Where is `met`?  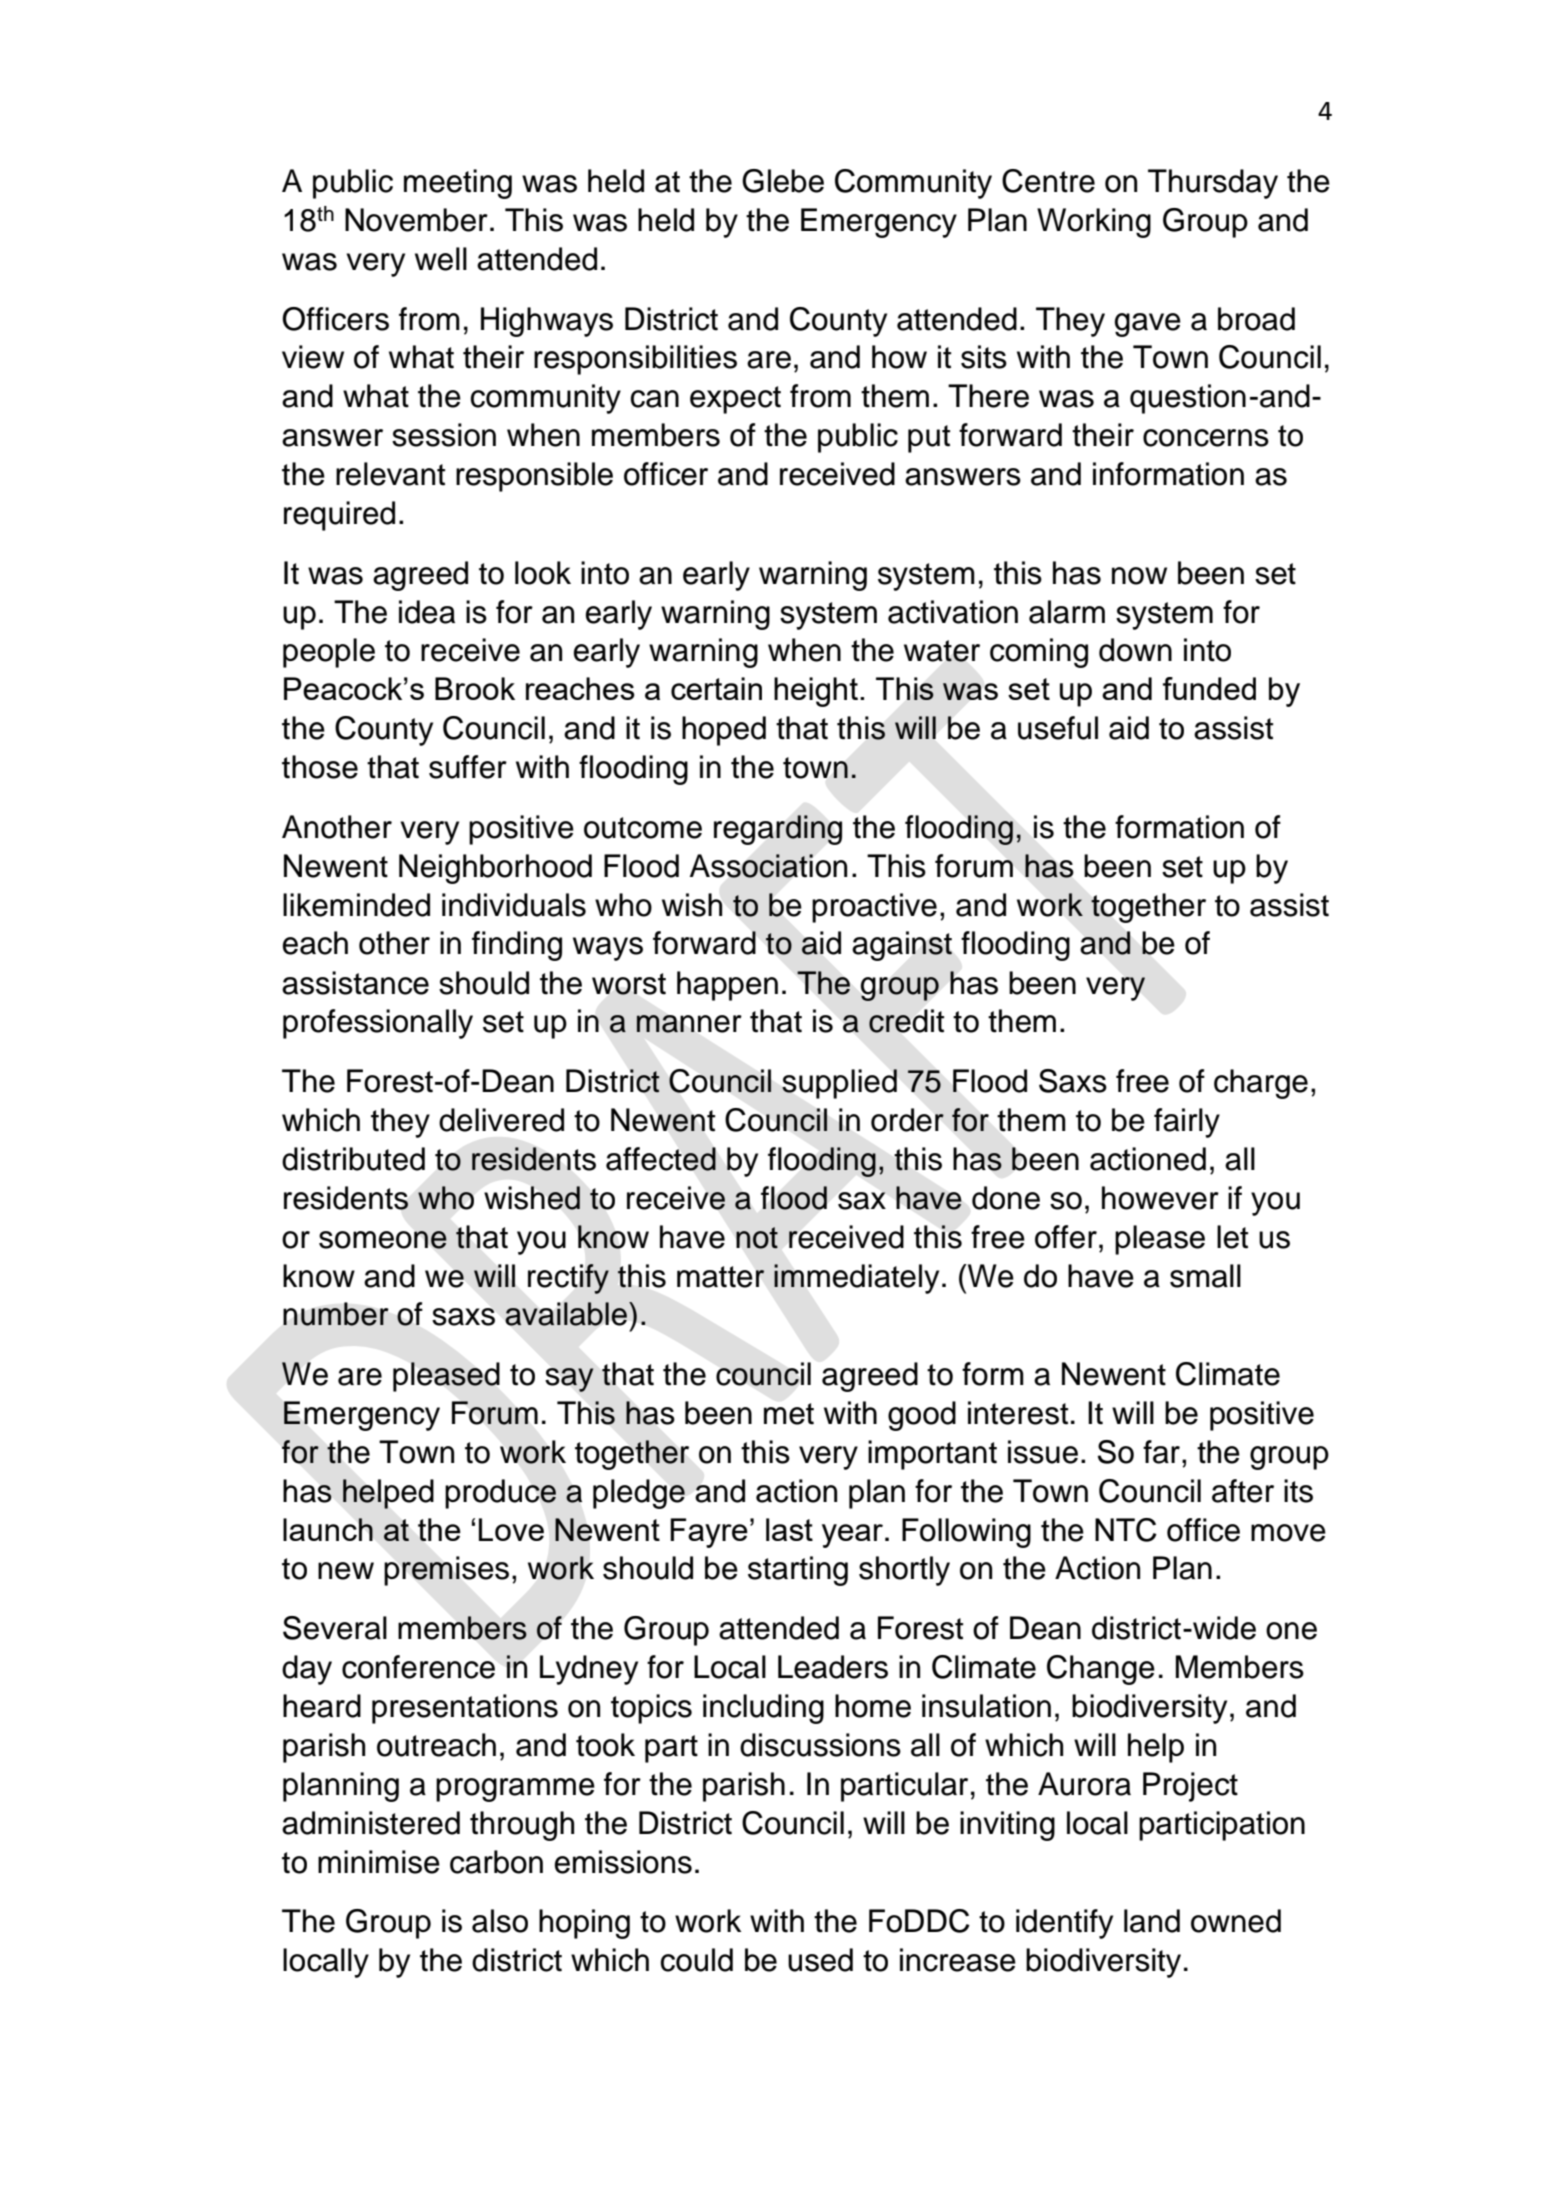 met is located at coordinates (789, 1414).
